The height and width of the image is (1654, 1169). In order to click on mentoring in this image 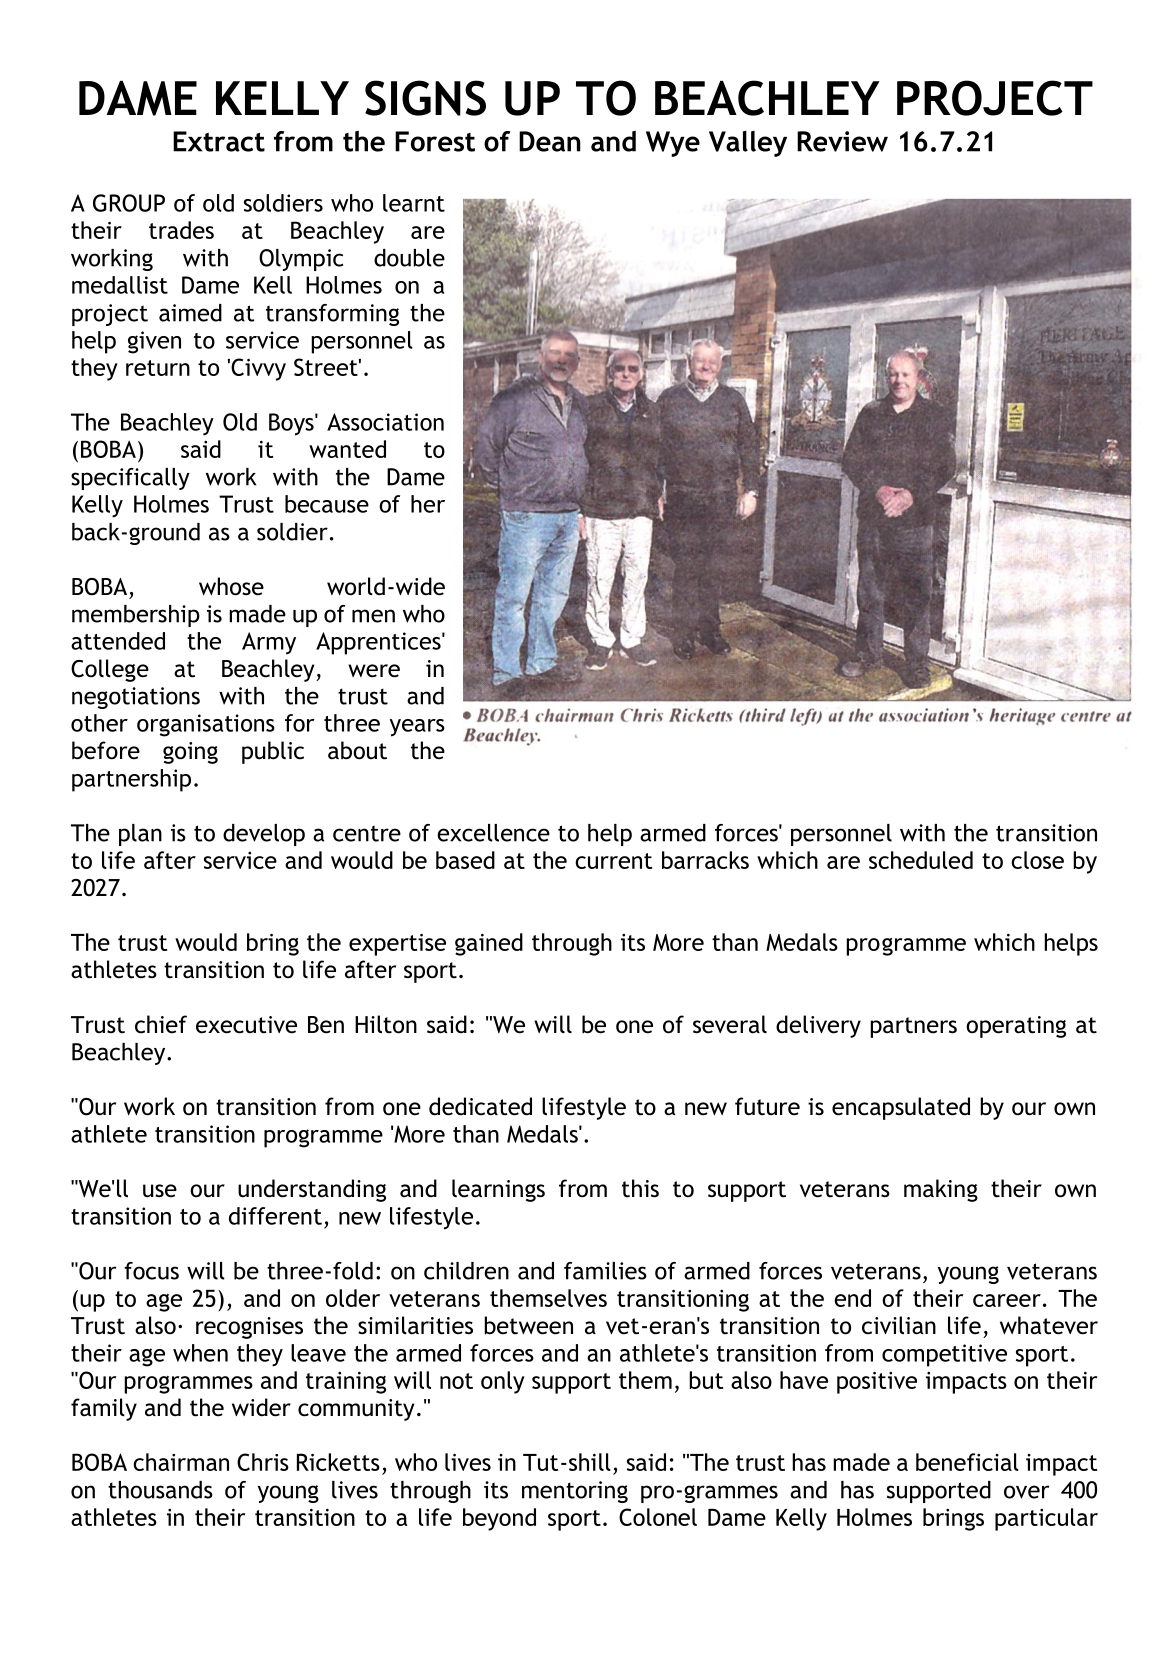, I will do `click(575, 1492)`.
